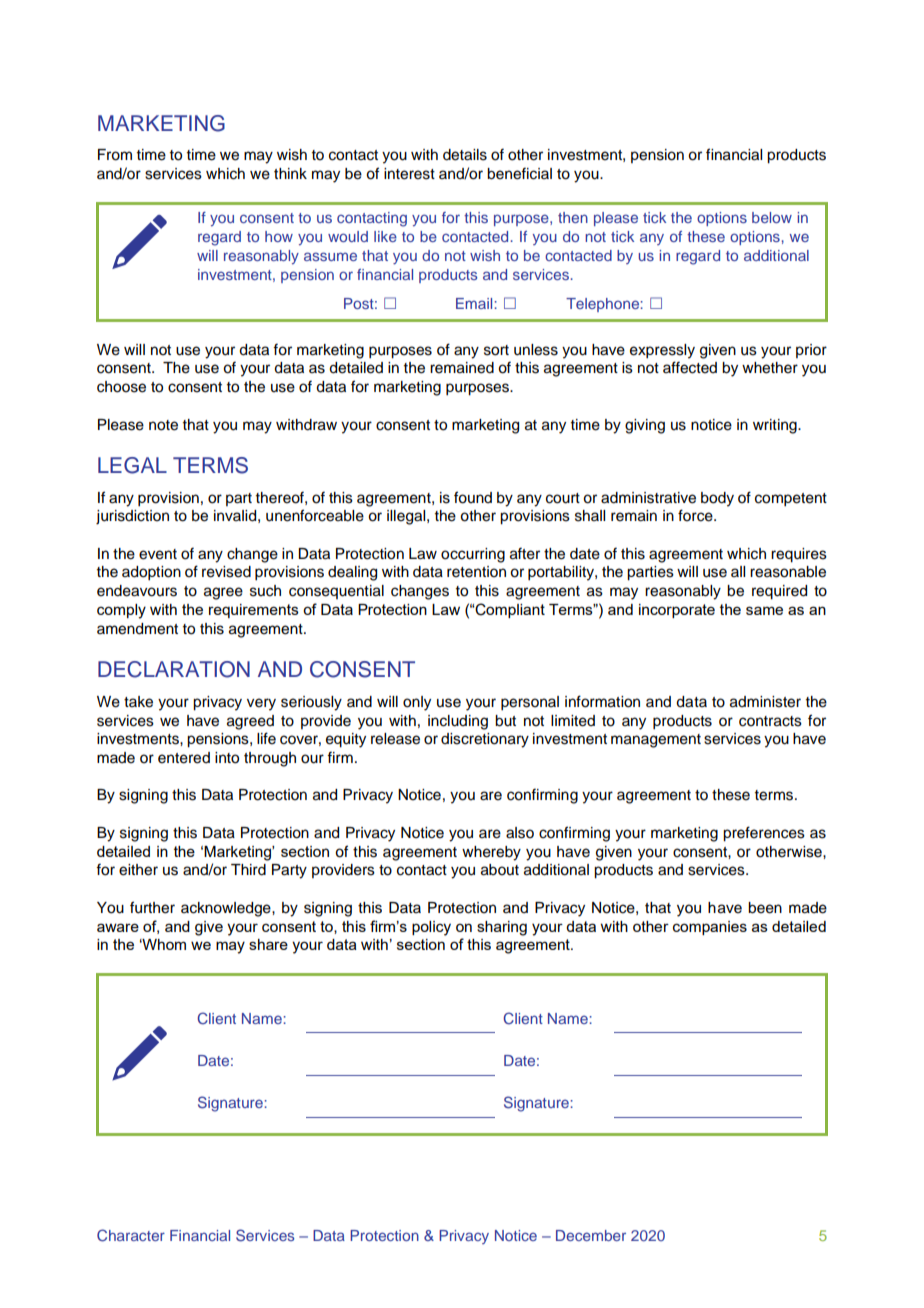 The height and width of the document is (1308, 924). What do you see at coordinates (115, 155) in the document?
I see `From` at bounding box center [115, 155].
